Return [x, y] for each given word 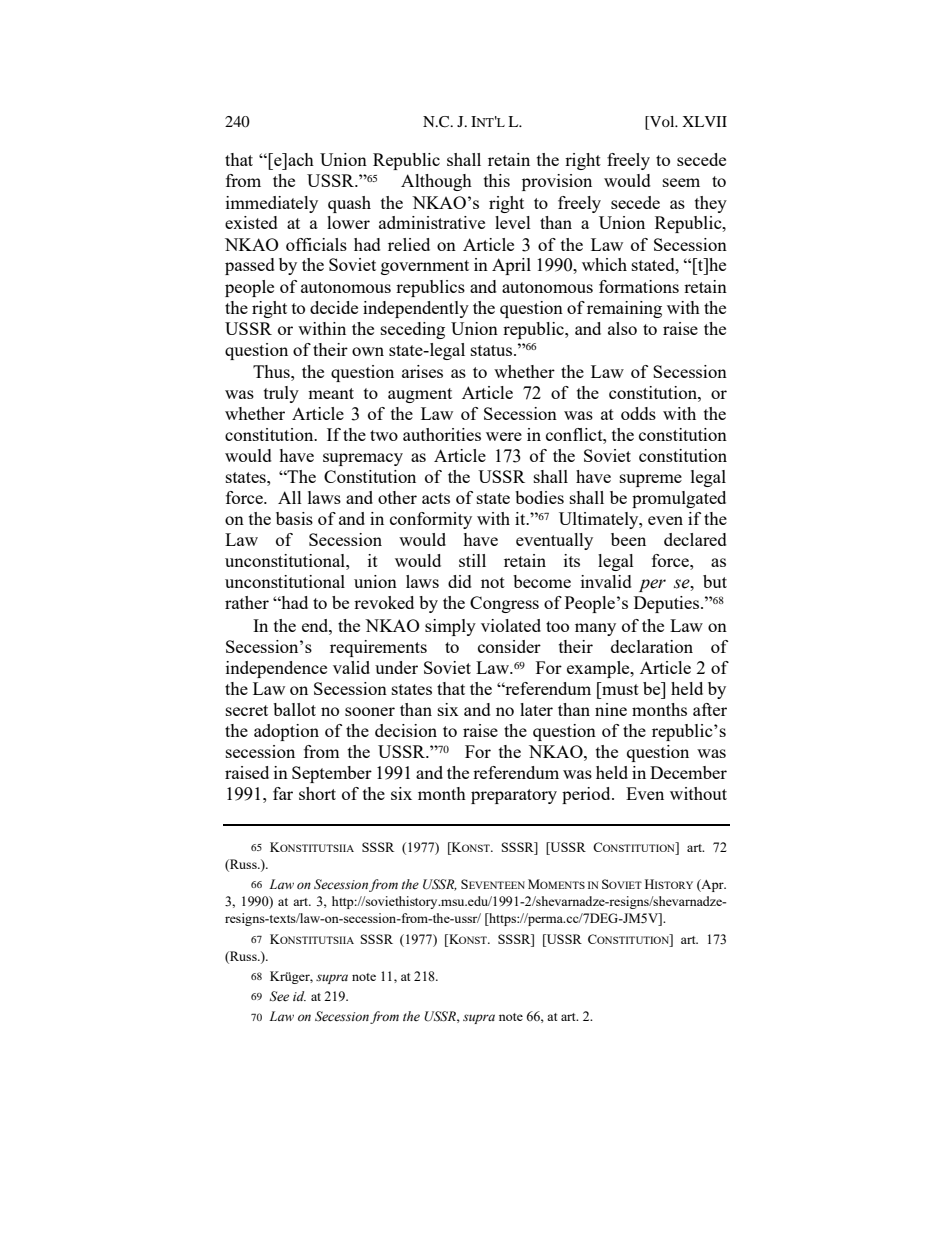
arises [422, 371]
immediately [272, 204]
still [472, 560]
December [688, 772]
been [628, 539]
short [317, 793]
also [622, 328]
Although [436, 182]
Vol [662, 123]
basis [294, 518]
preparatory [514, 796]
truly [281, 394]
